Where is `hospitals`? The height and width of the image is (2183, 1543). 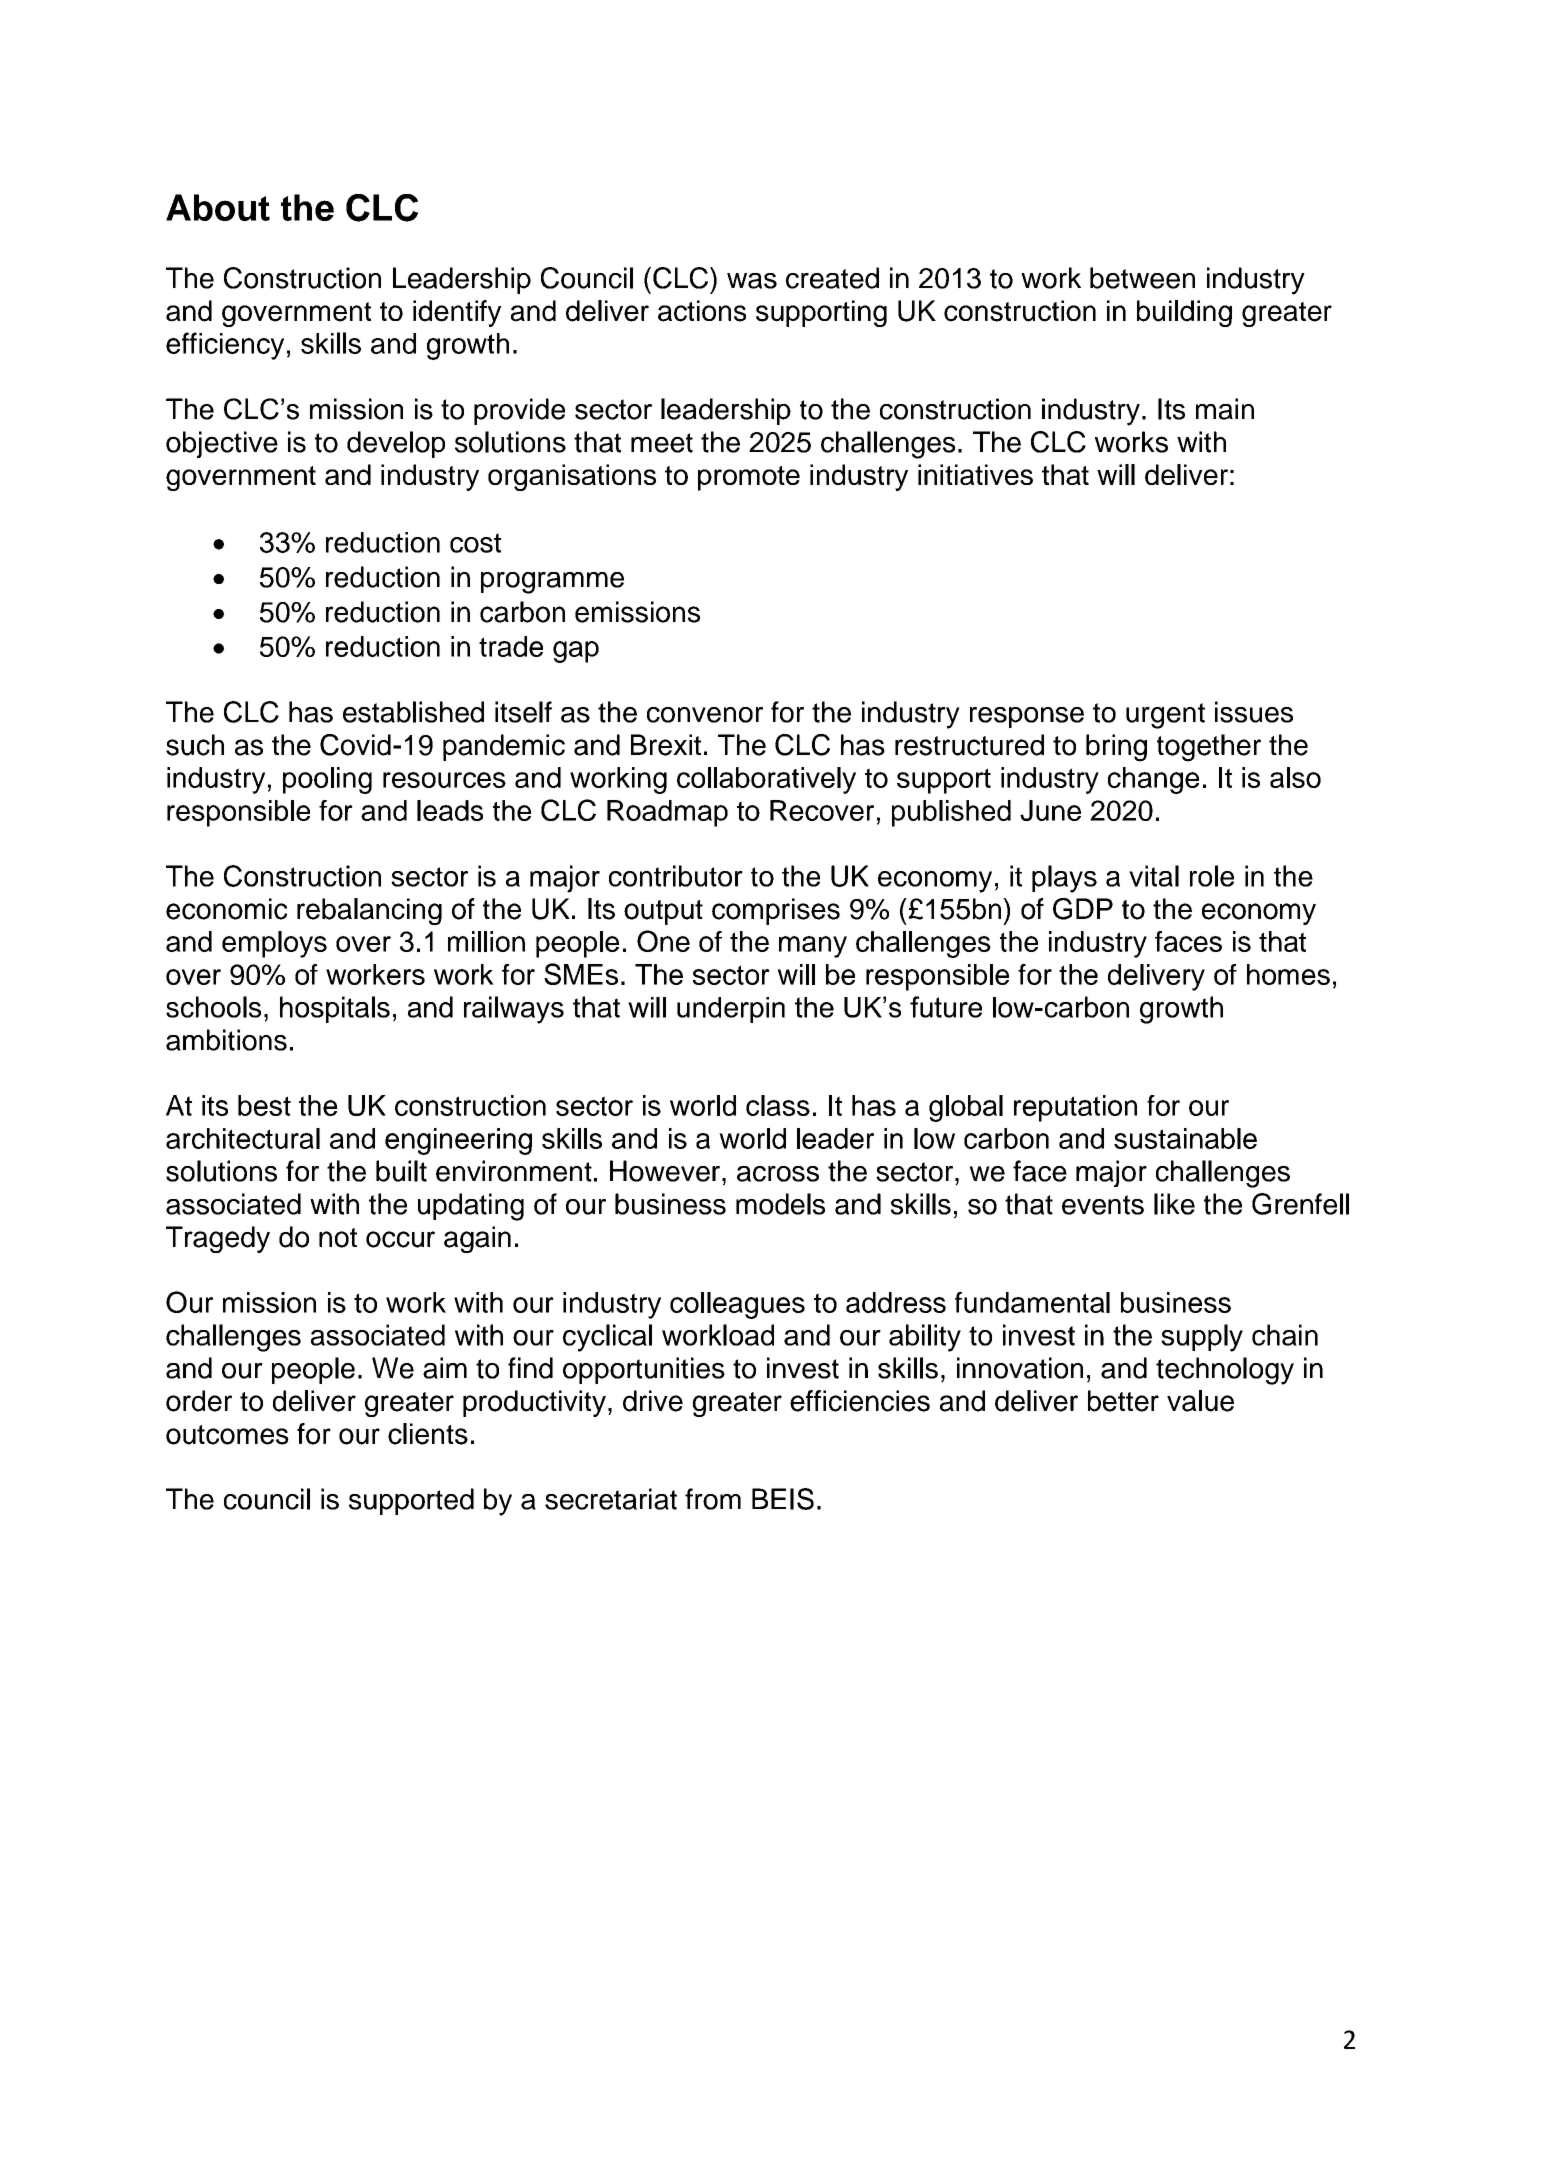
hospitals is located at coordinates (335, 1009).
